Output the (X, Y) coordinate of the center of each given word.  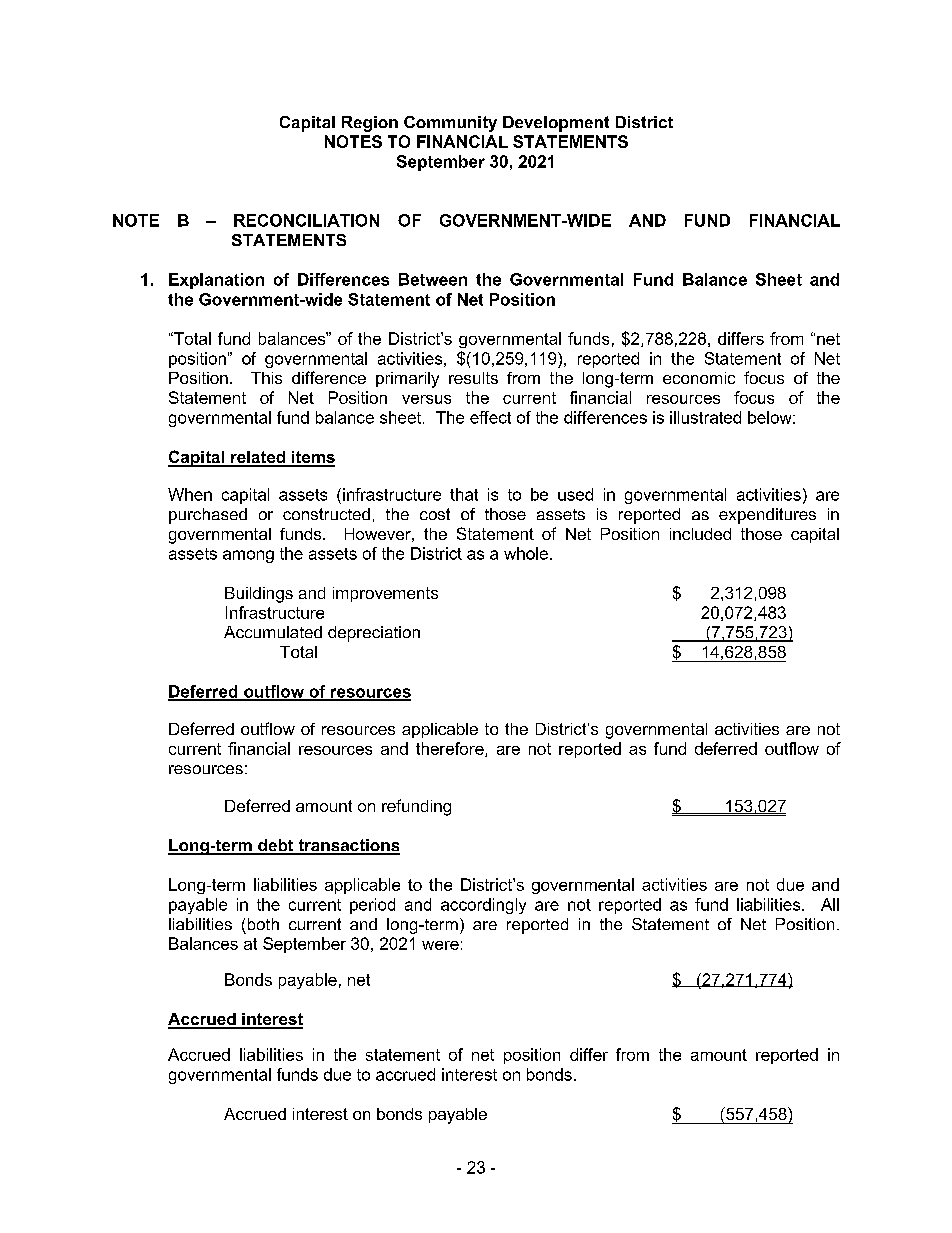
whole (526, 553)
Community (450, 124)
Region (370, 124)
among (248, 556)
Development (556, 124)
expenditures (767, 516)
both (263, 924)
